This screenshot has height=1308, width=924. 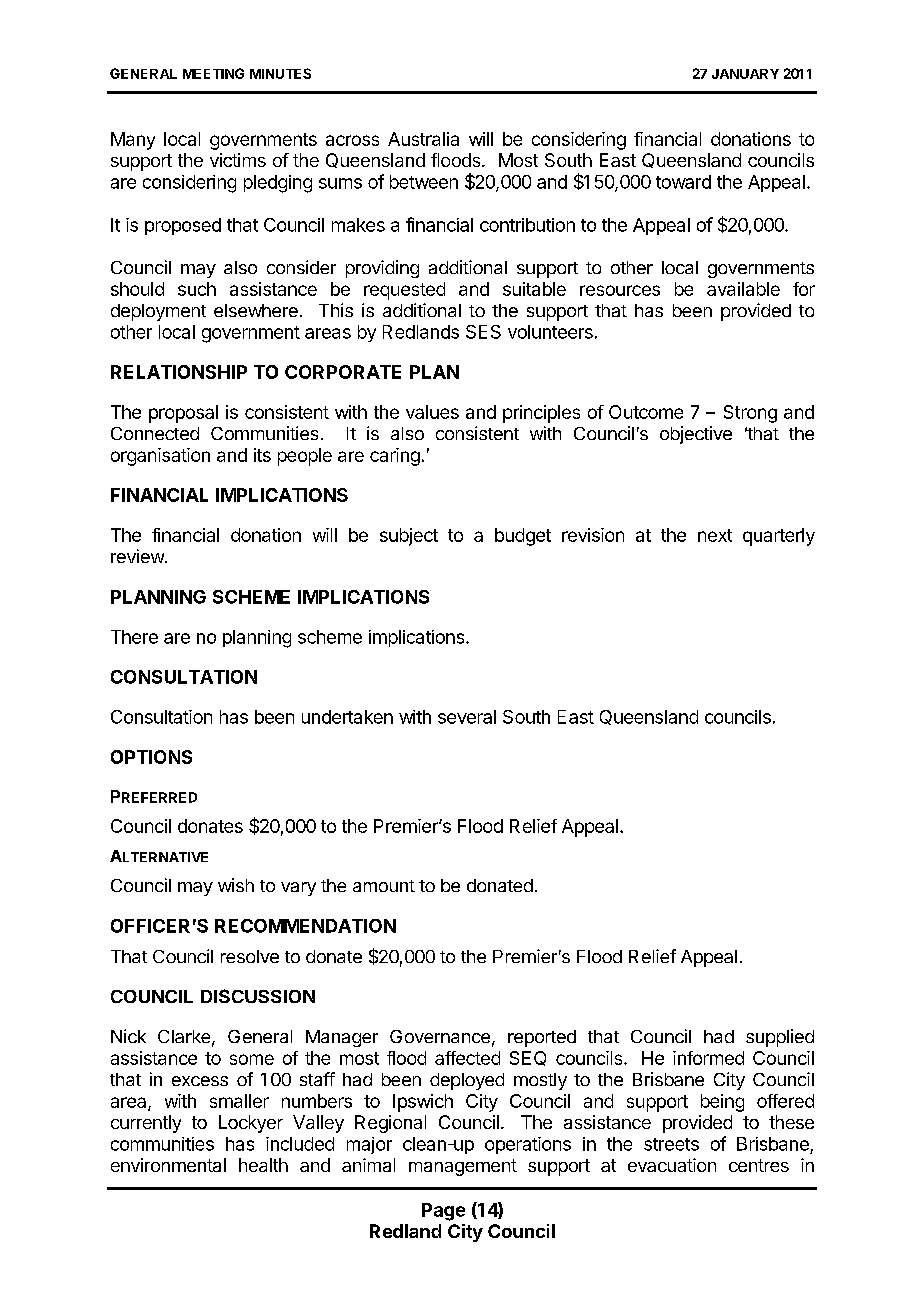 What do you see at coordinates (179, 372) in the screenshot?
I see `RELATIONSHIP` at bounding box center [179, 372].
